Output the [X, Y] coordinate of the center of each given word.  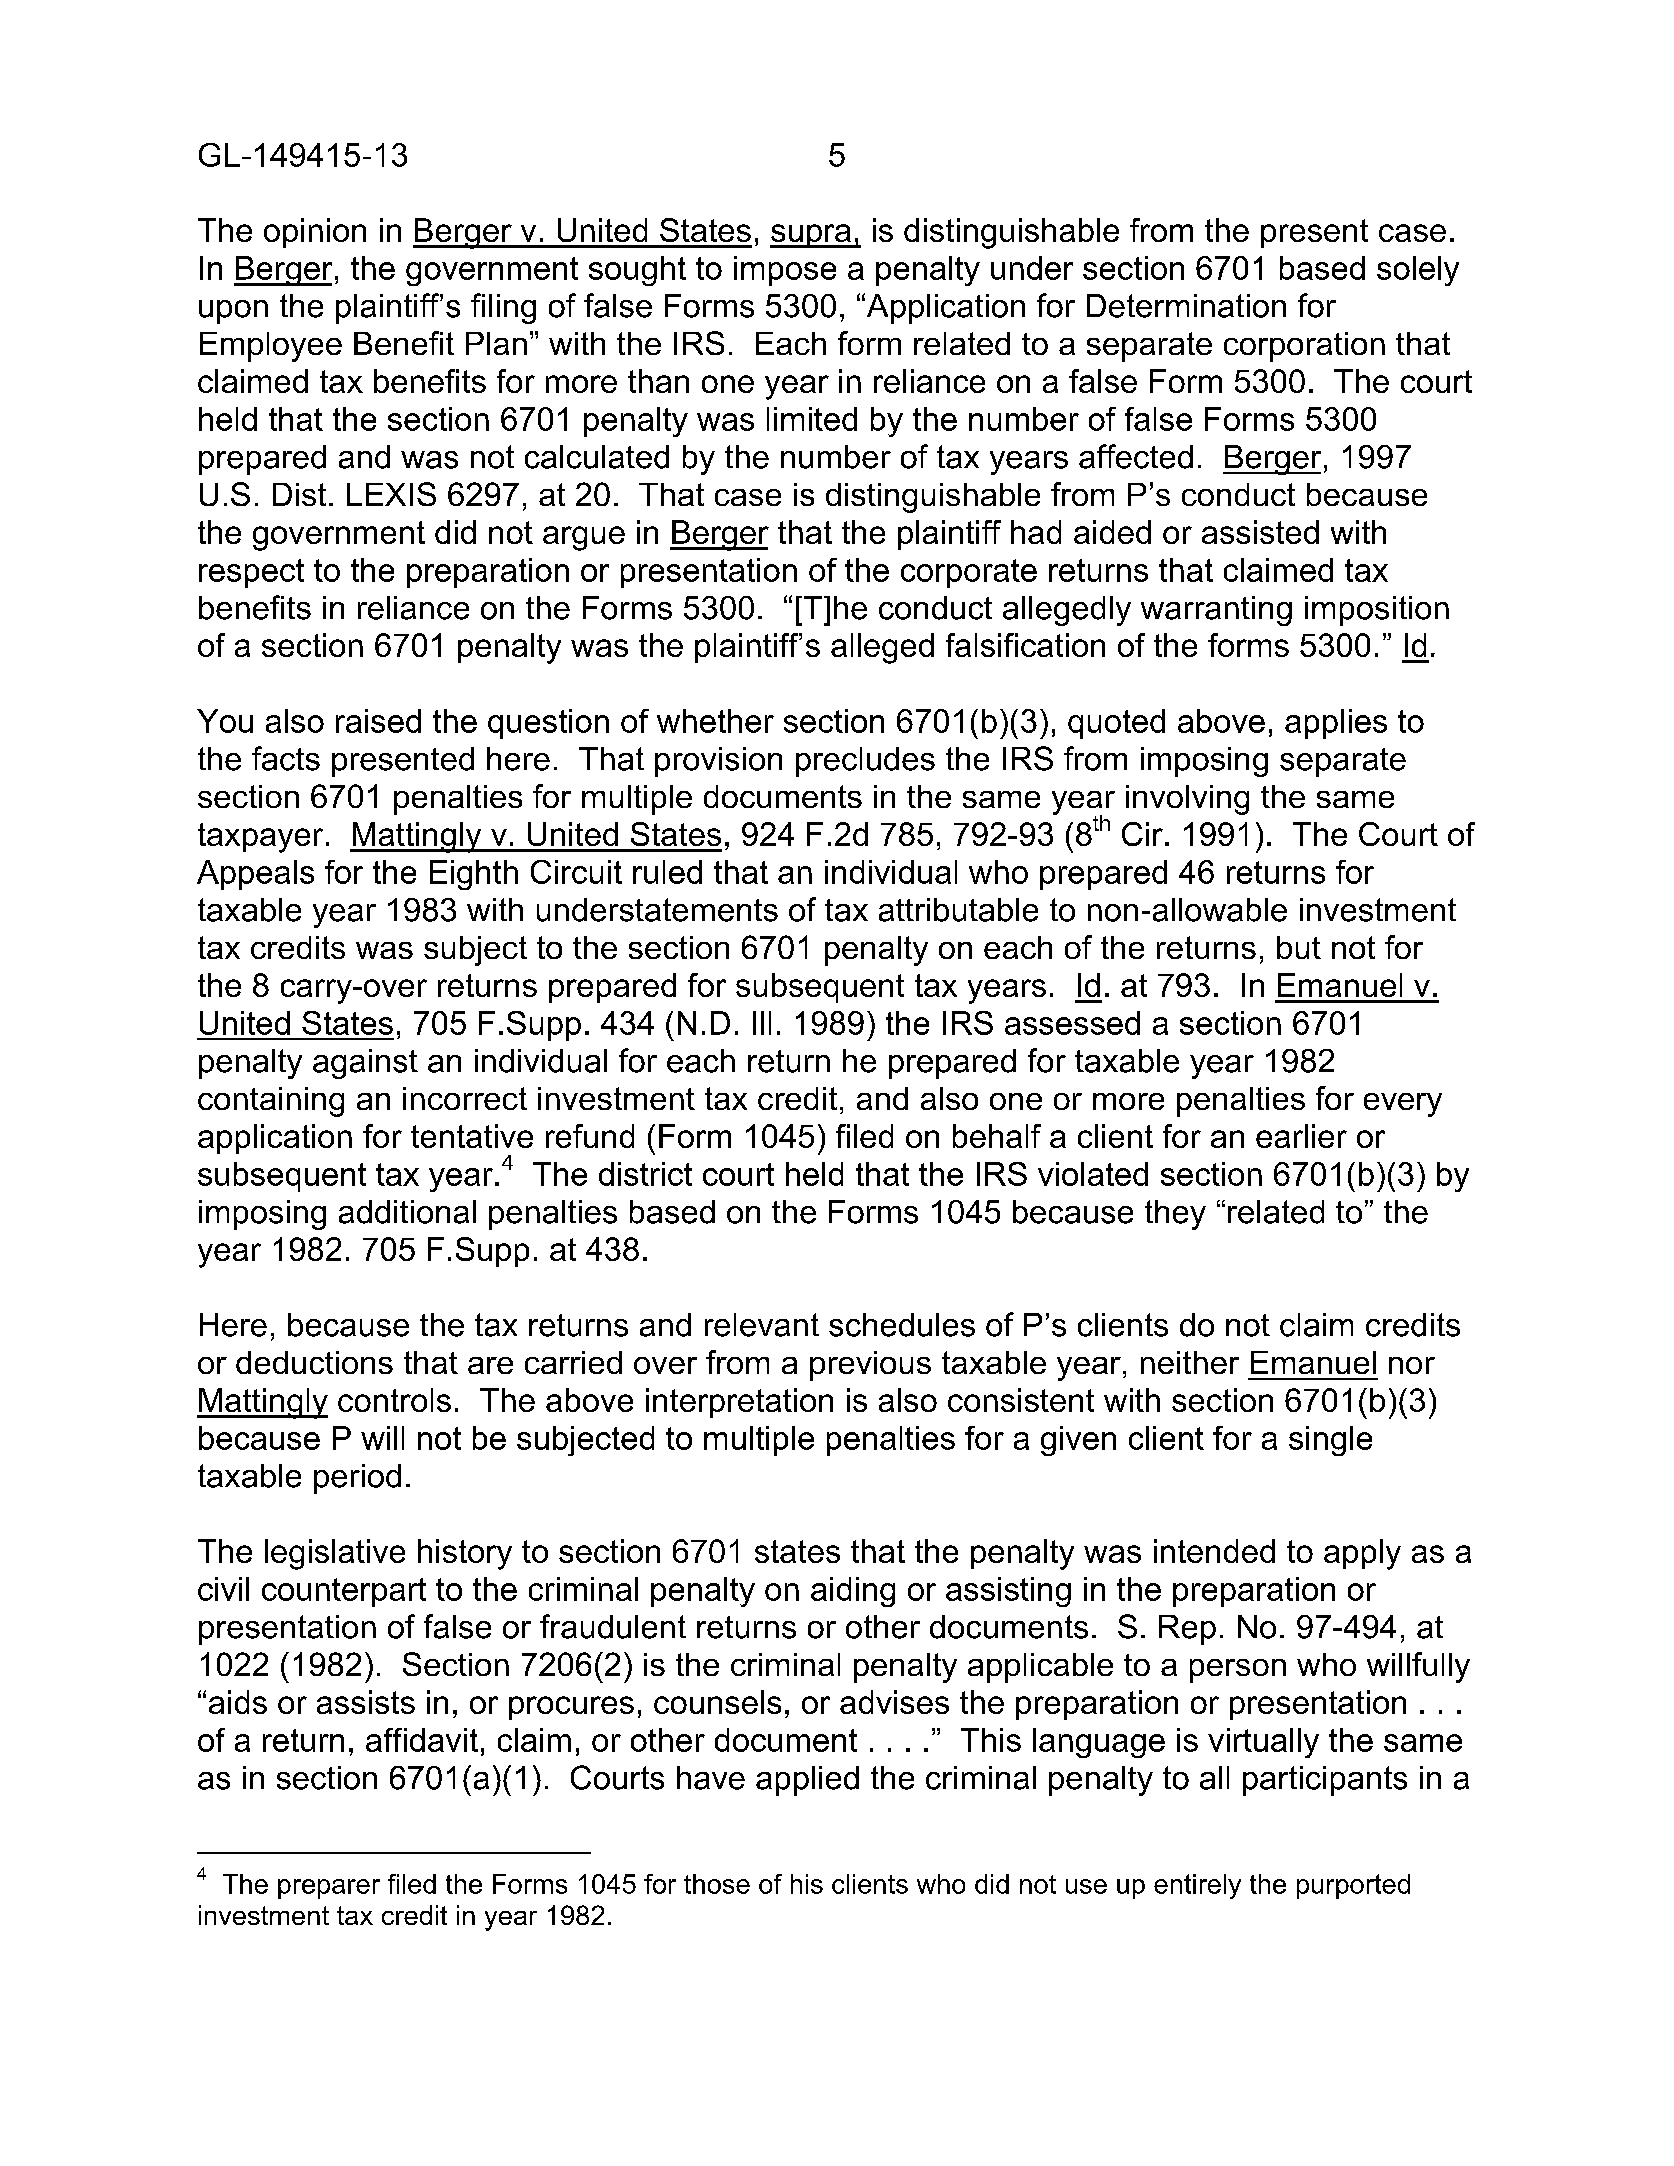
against [365, 1064]
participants [1325, 1781]
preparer [329, 1889]
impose [785, 271]
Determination [1186, 306]
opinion [315, 233]
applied [807, 1781]
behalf [997, 1136]
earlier [1301, 1136]
